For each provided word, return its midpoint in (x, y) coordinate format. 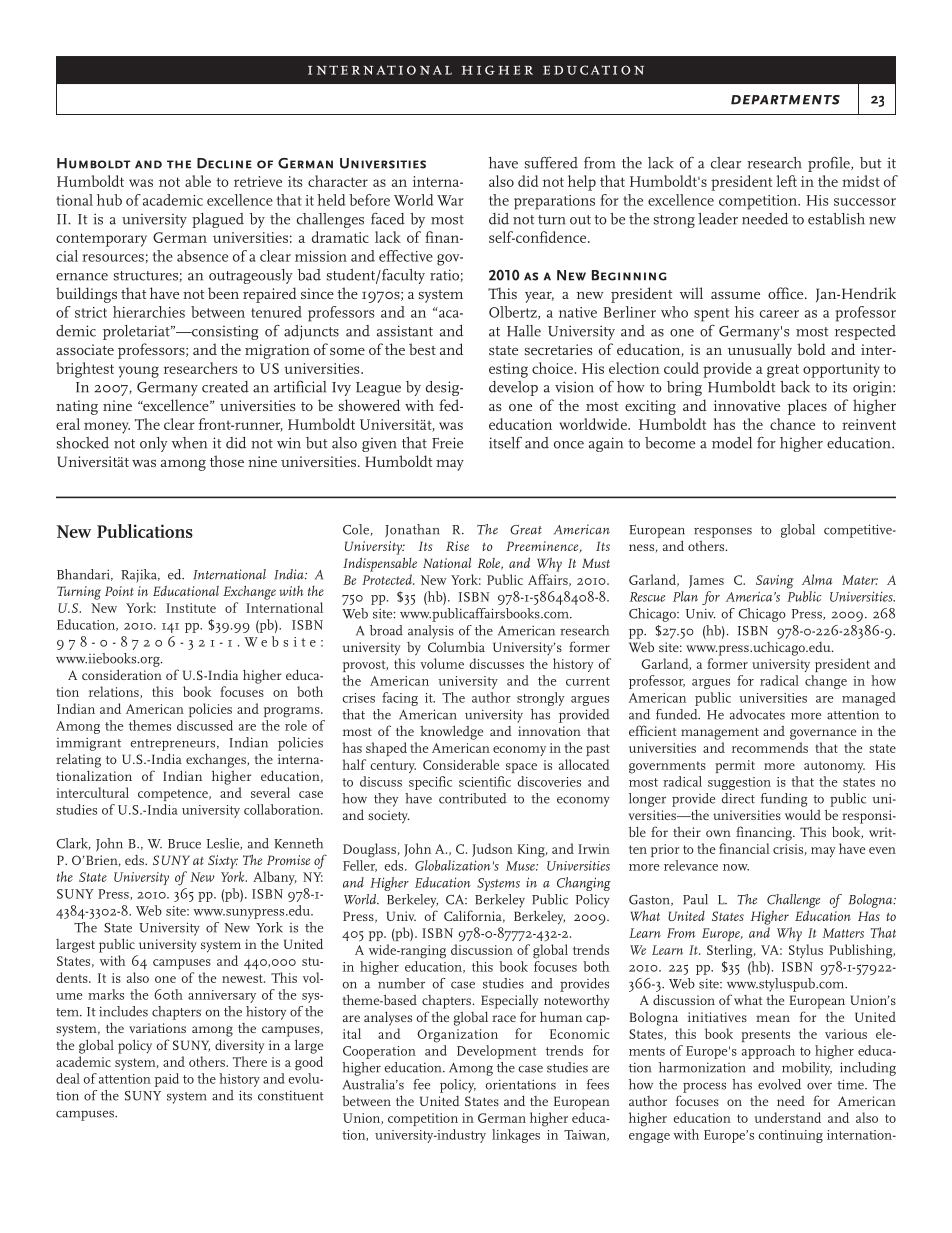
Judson (492, 850)
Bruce (184, 844)
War (450, 200)
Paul (695, 899)
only (154, 444)
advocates (757, 714)
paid (166, 1080)
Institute (191, 608)
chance (792, 424)
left (786, 181)
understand (788, 1117)
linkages (516, 1136)
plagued (218, 220)
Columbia (456, 646)
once (569, 445)
